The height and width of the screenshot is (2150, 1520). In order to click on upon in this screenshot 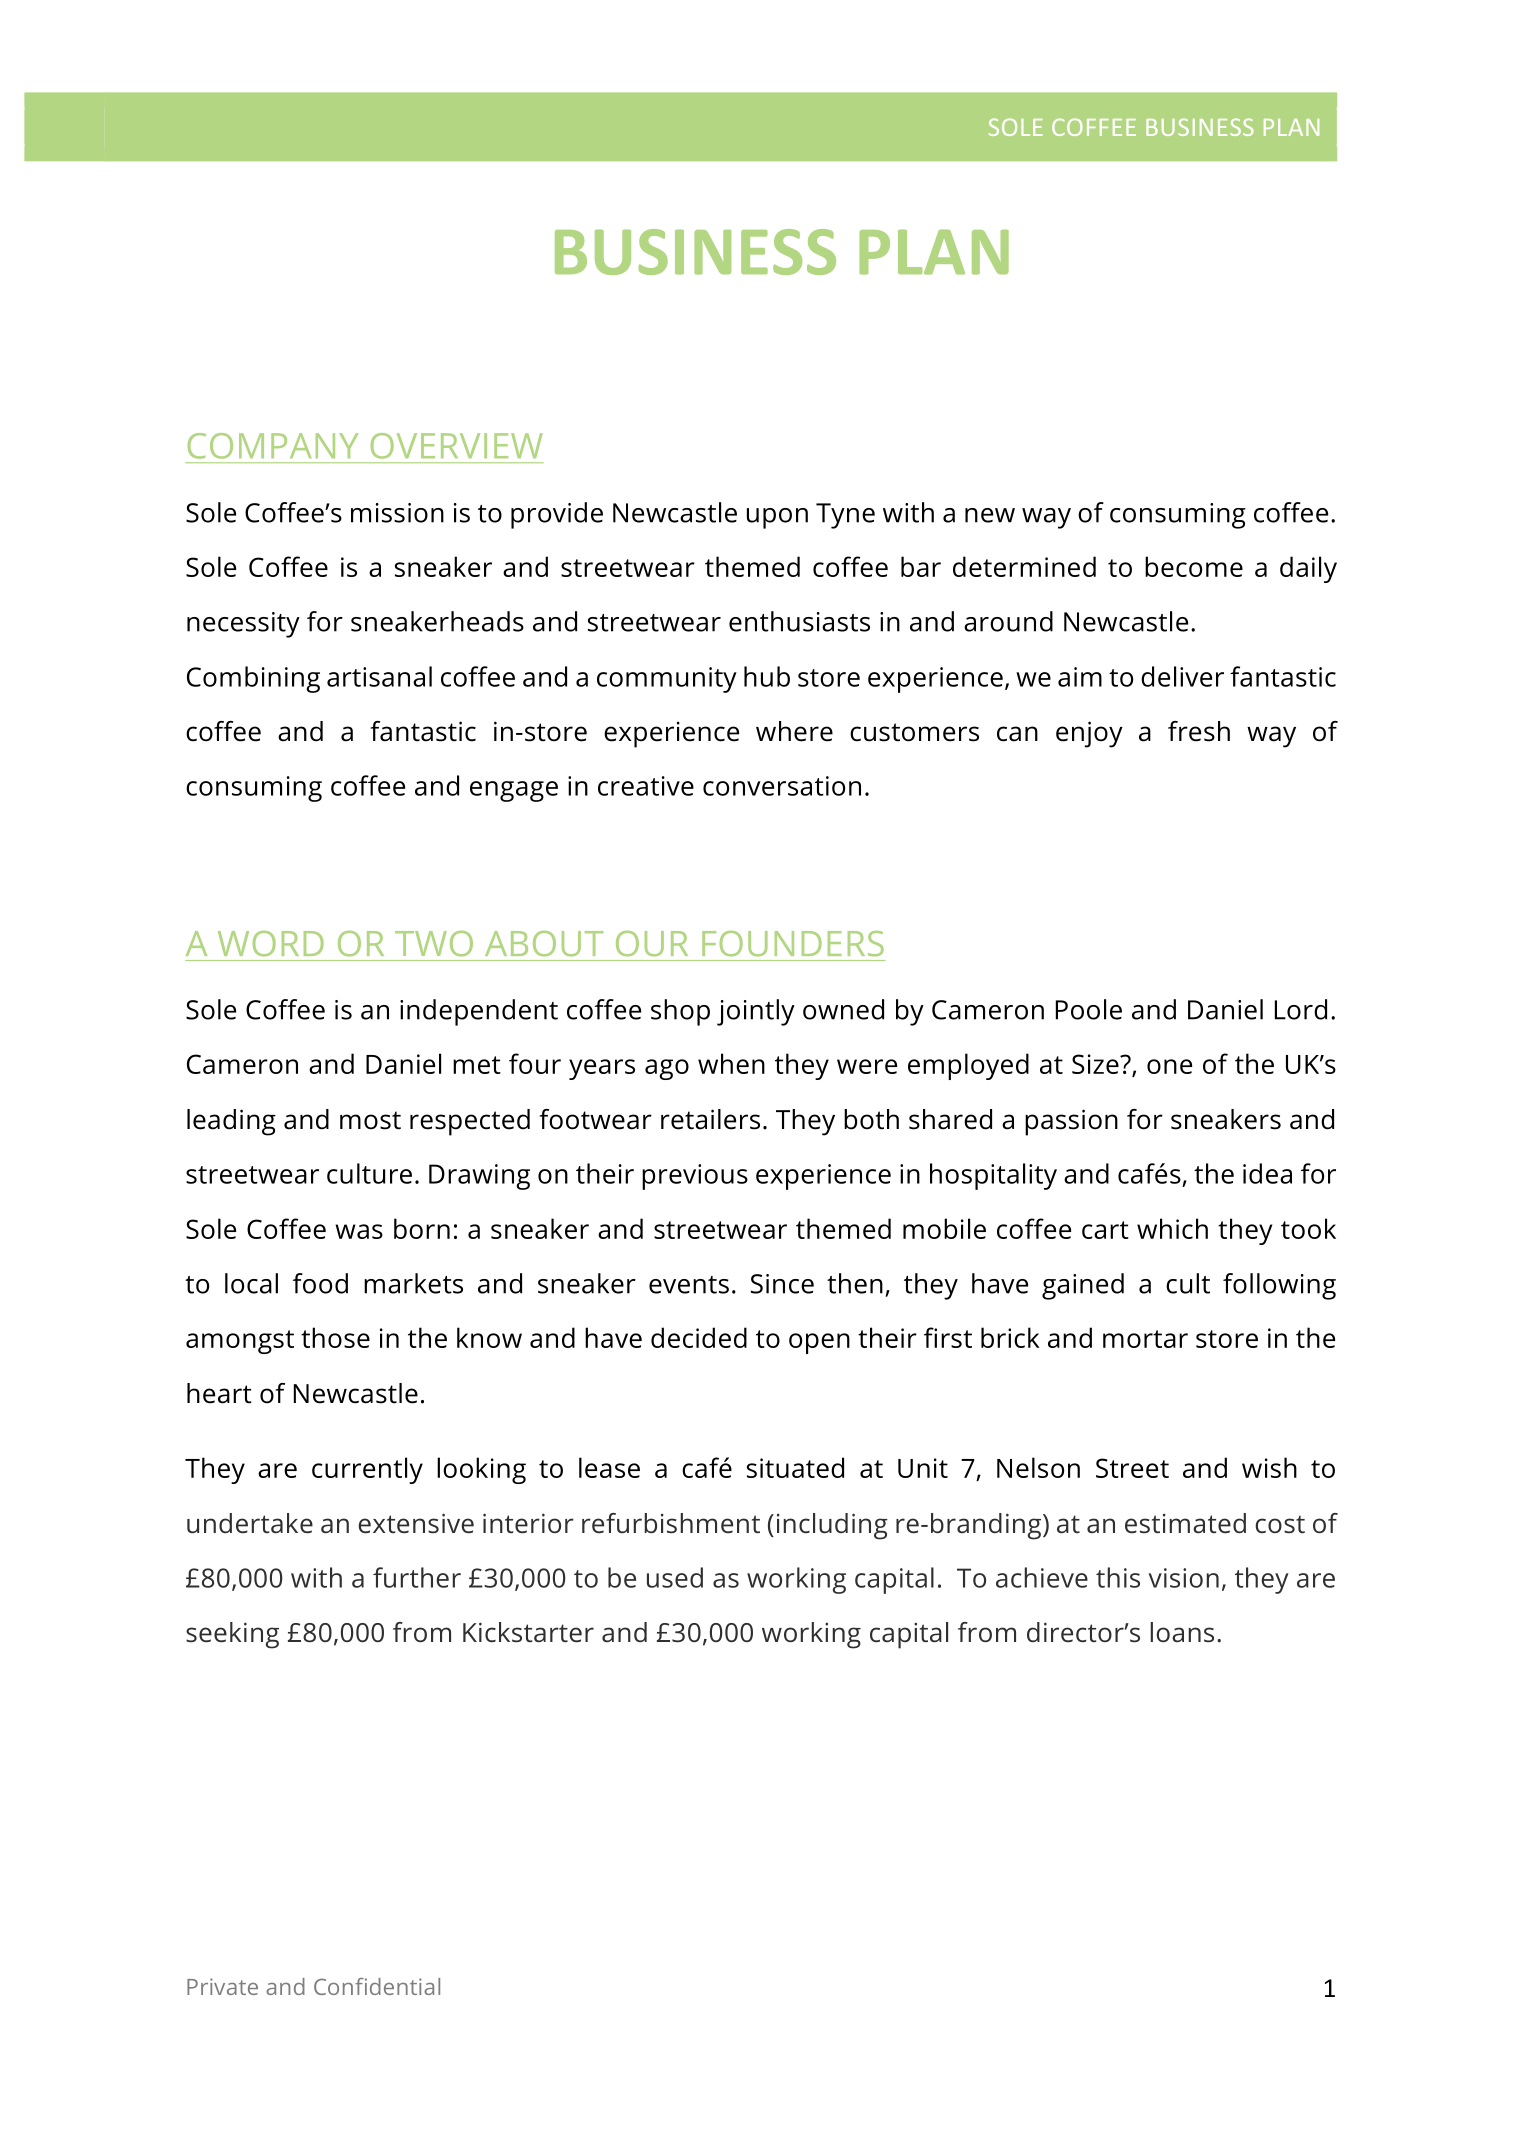, I will do `click(777, 518)`.
